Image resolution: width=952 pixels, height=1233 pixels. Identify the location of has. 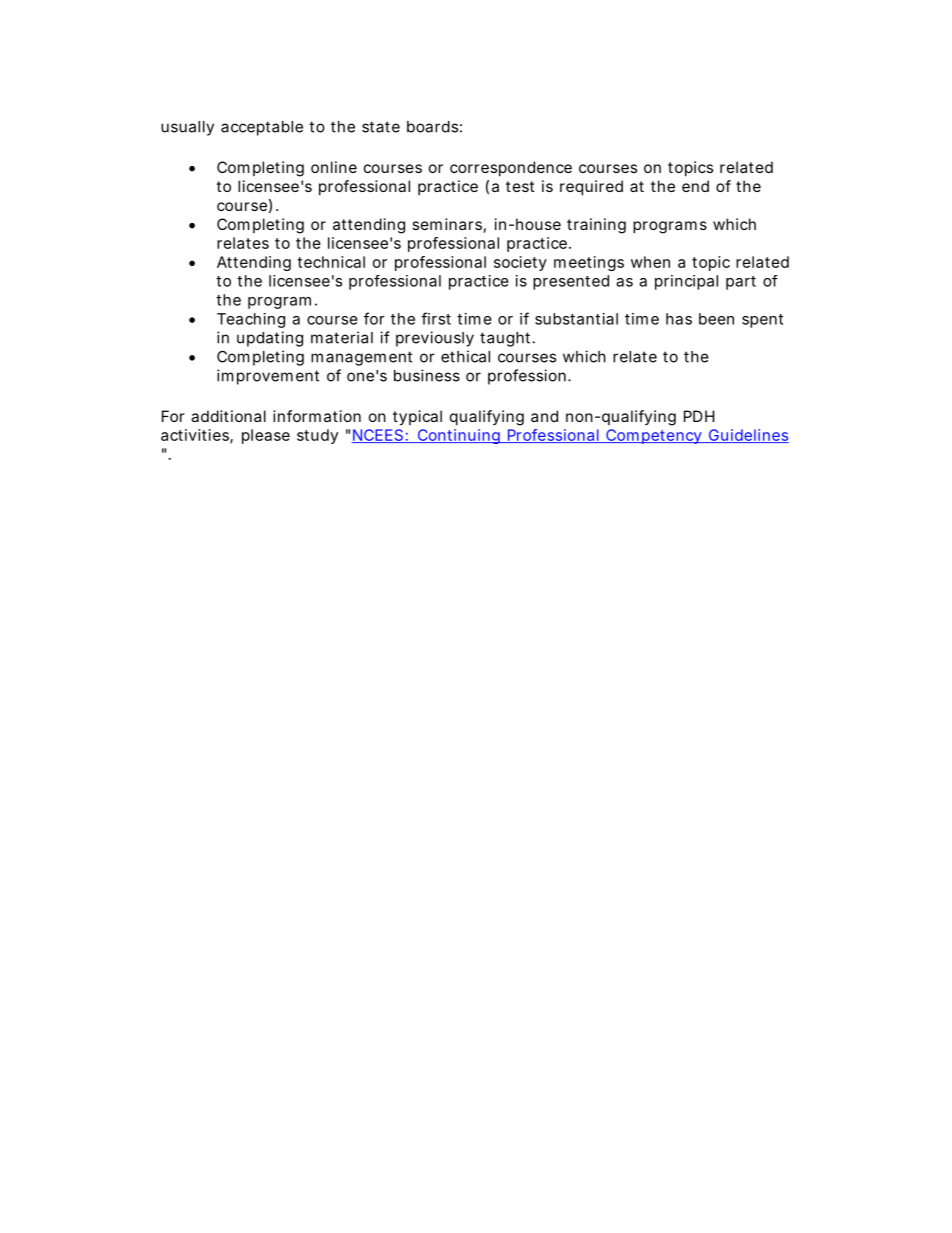
(679, 319).
